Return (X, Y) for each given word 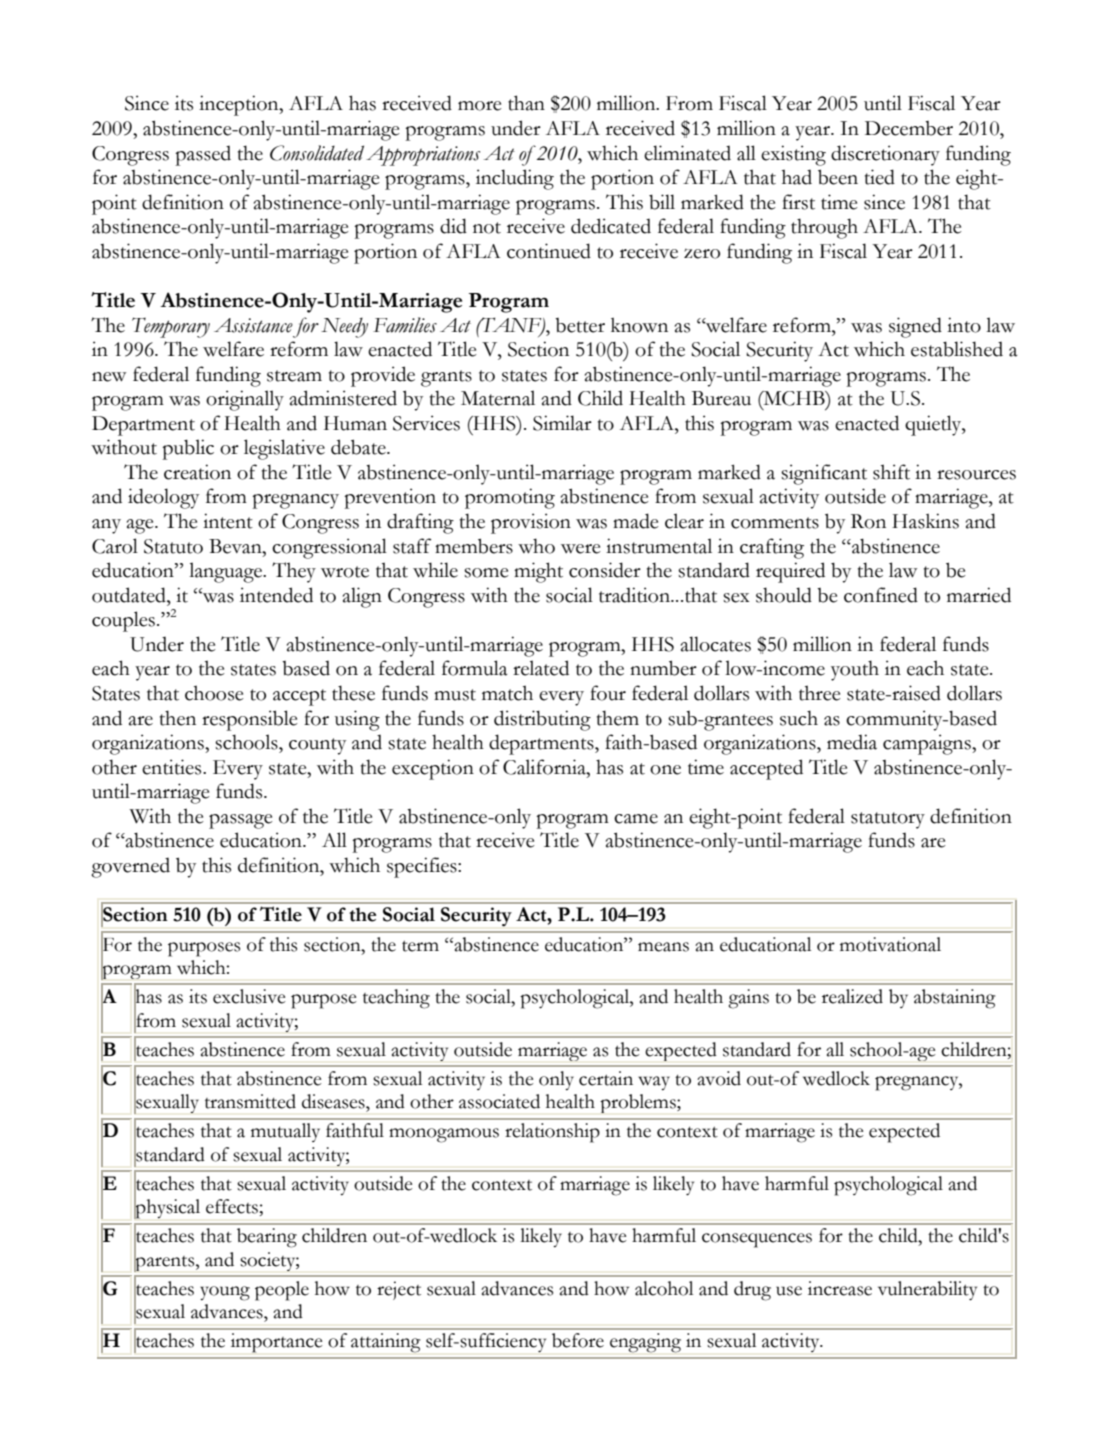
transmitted (250, 1101)
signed (915, 327)
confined (881, 595)
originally (245, 400)
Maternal (498, 398)
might (538, 572)
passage (241, 821)
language (227, 572)
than (526, 103)
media (852, 742)
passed (203, 156)
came (636, 819)
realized (852, 996)
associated (499, 1101)
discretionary (885, 155)
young (225, 1293)
